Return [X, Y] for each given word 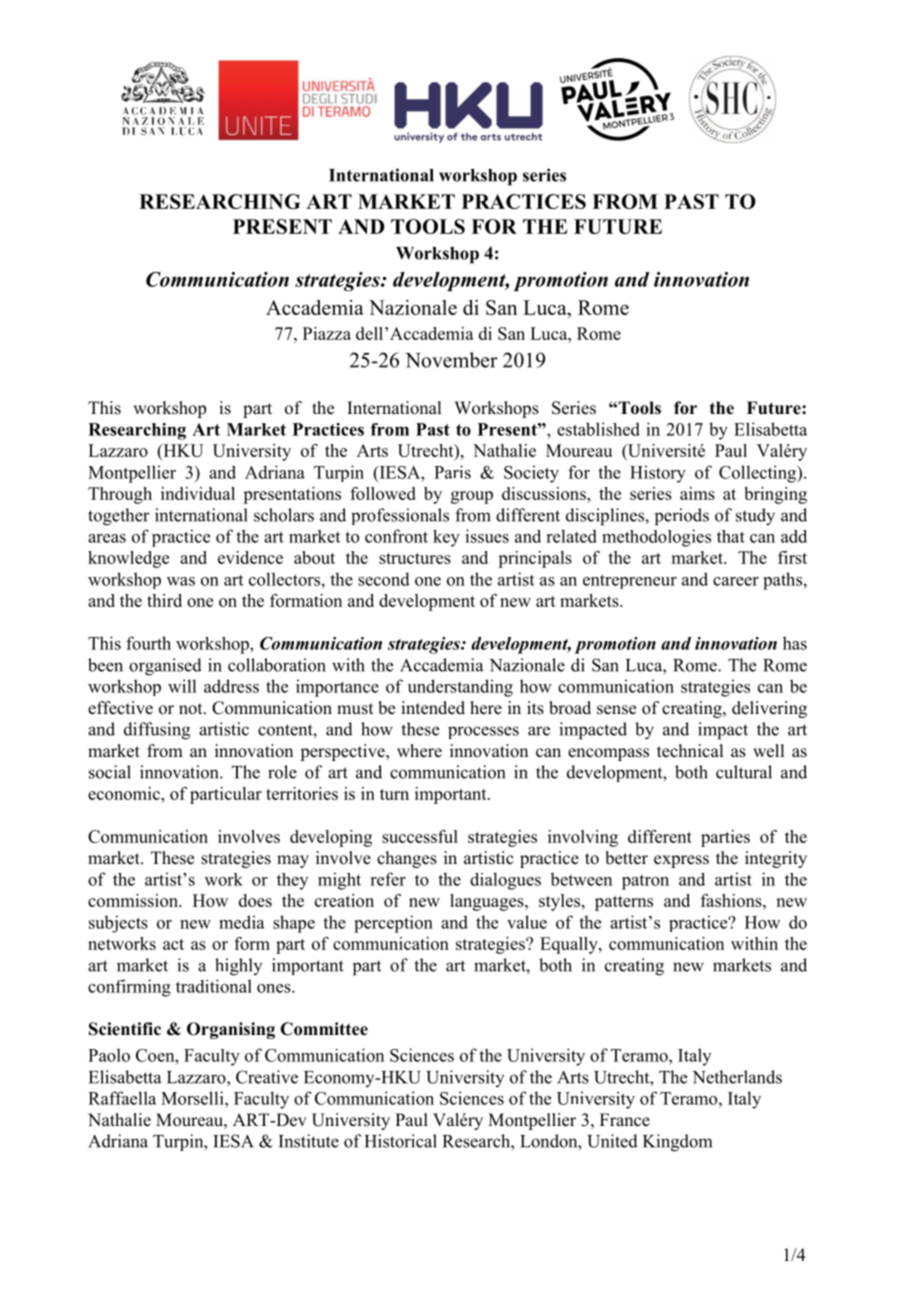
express [681, 861]
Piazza [327, 333]
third [164, 600]
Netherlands [737, 1077]
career [736, 581]
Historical [401, 1141]
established [598, 429]
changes [407, 859]
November [451, 360]
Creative [267, 1077]
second [384, 579]
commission [134, 900]
